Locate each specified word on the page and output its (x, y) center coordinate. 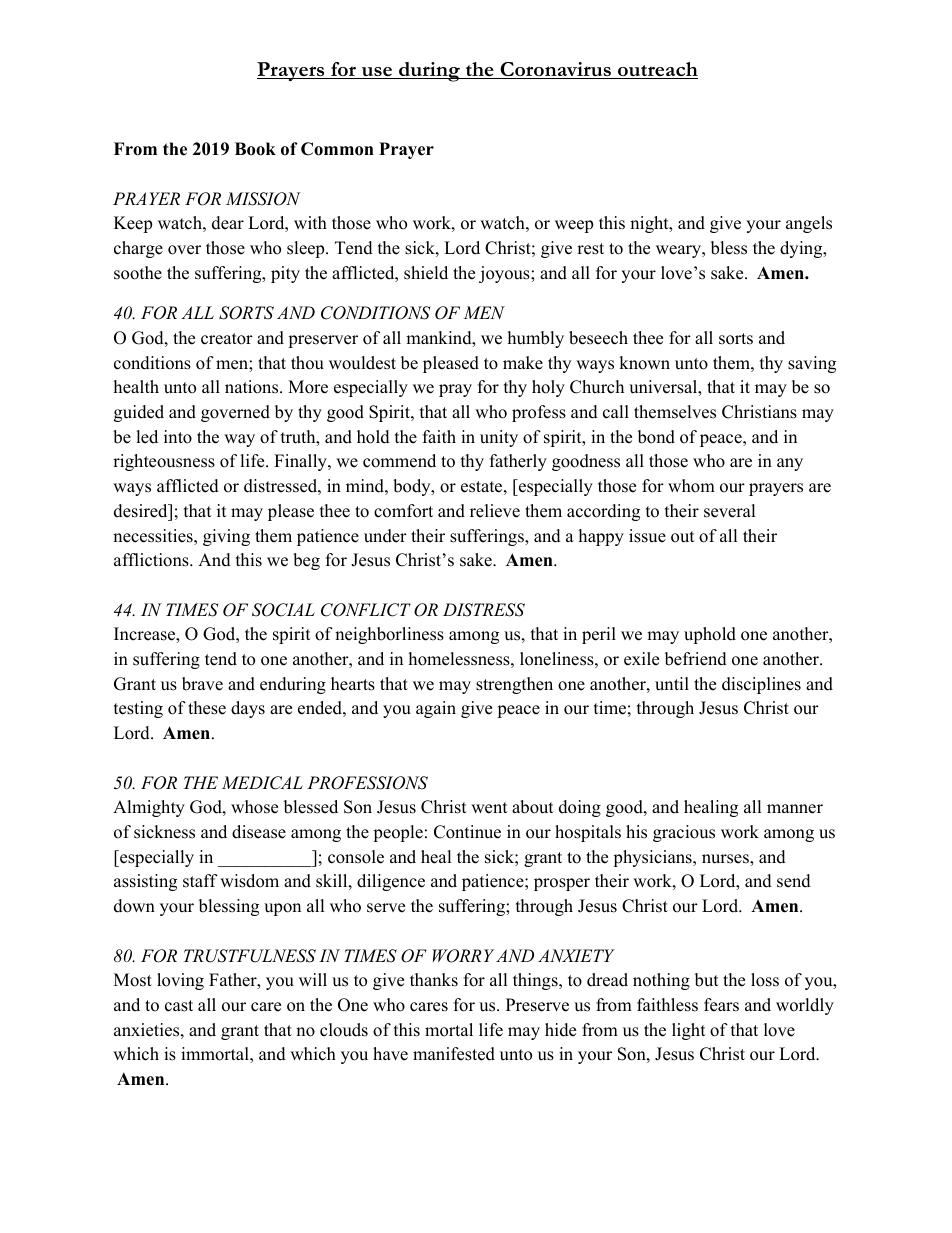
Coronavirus (555, 70)
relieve (495, 511)
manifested (454, 1054)
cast (179, 1006)
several (730, 511)
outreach (657, 70)
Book (255, 149)
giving (226, 537)
